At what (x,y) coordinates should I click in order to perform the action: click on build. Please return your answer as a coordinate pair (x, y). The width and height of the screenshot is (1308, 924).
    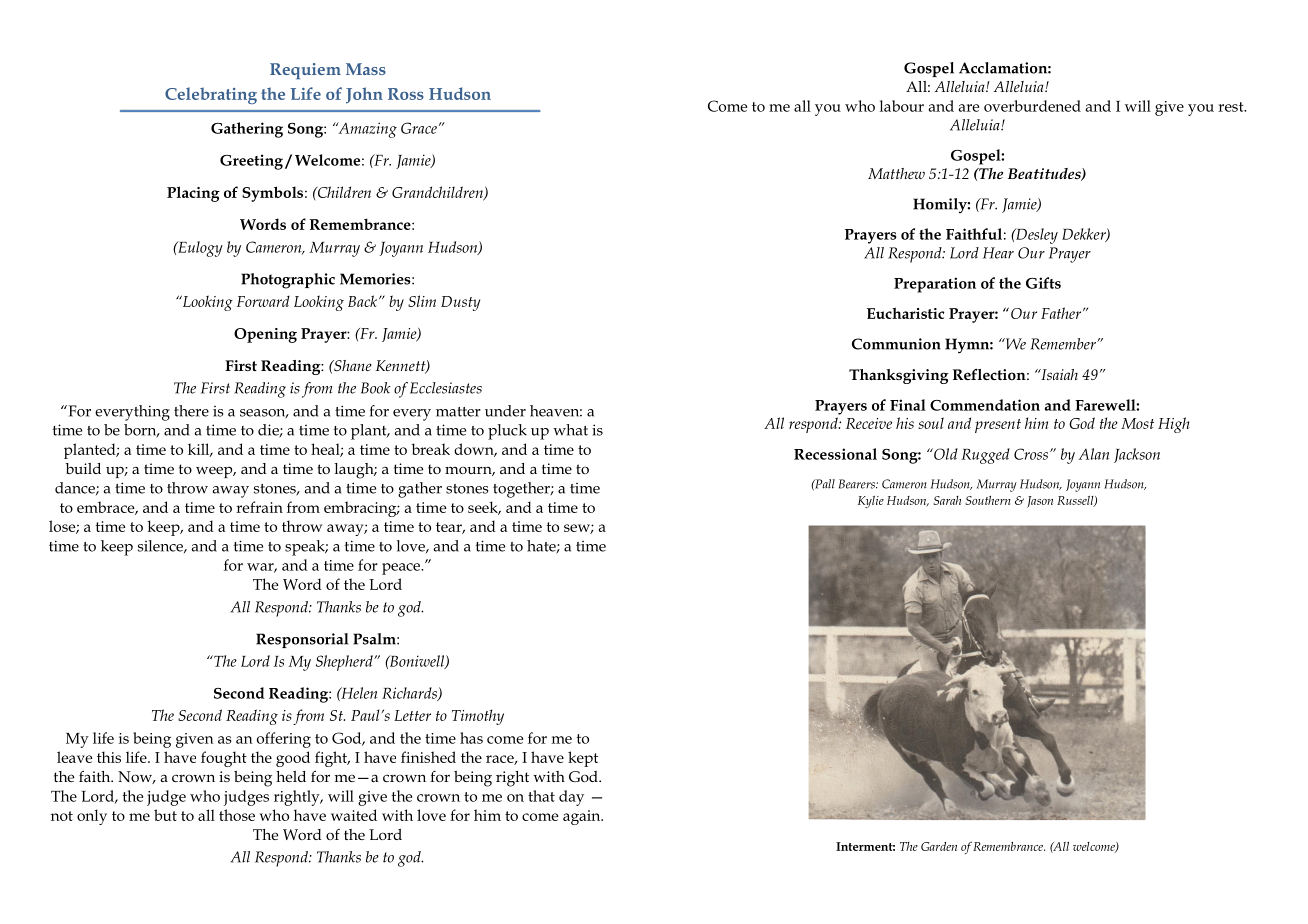
    Looking at the image, I should click on (83, 468).
